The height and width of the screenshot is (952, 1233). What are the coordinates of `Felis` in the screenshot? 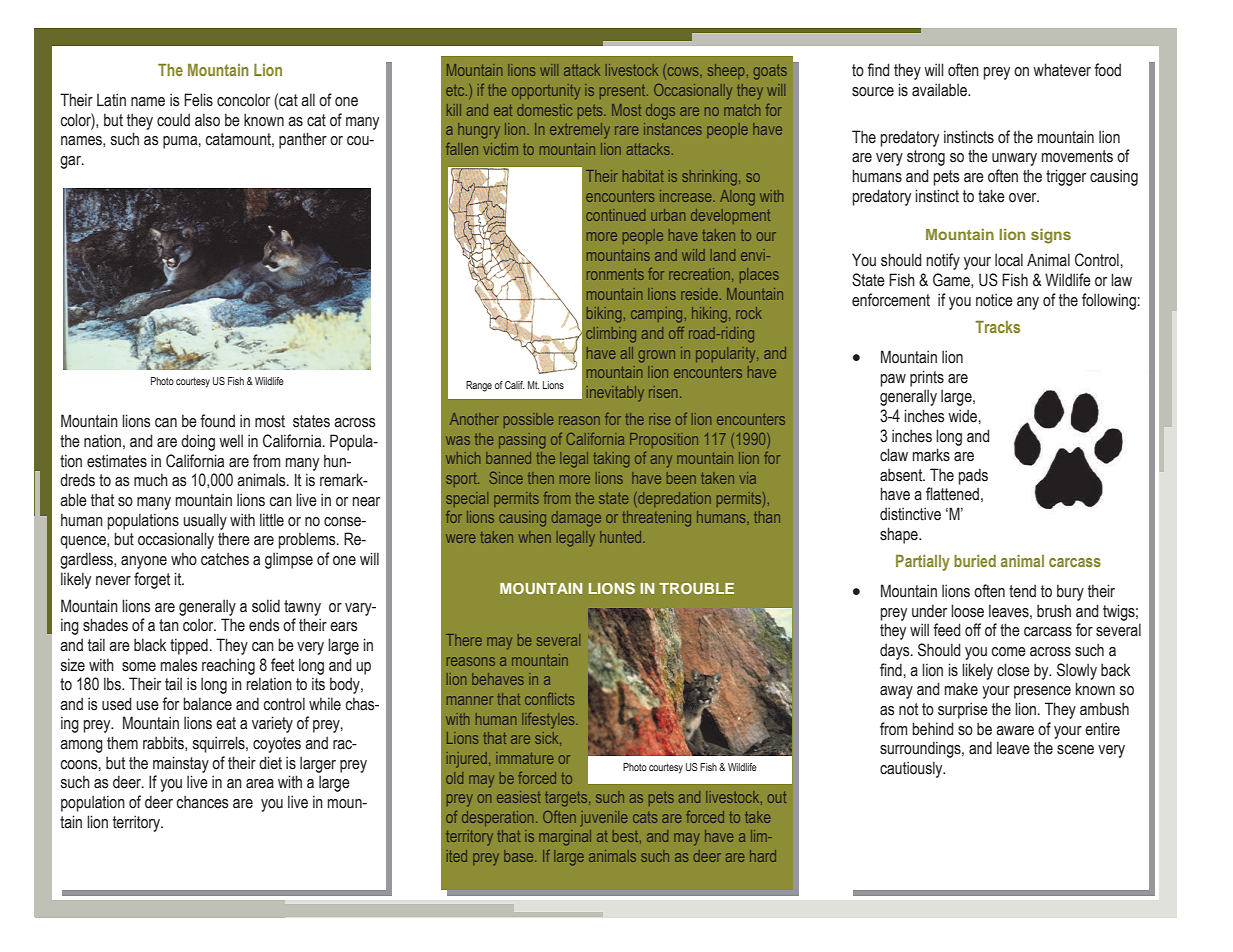 It's located at (198, 100).
